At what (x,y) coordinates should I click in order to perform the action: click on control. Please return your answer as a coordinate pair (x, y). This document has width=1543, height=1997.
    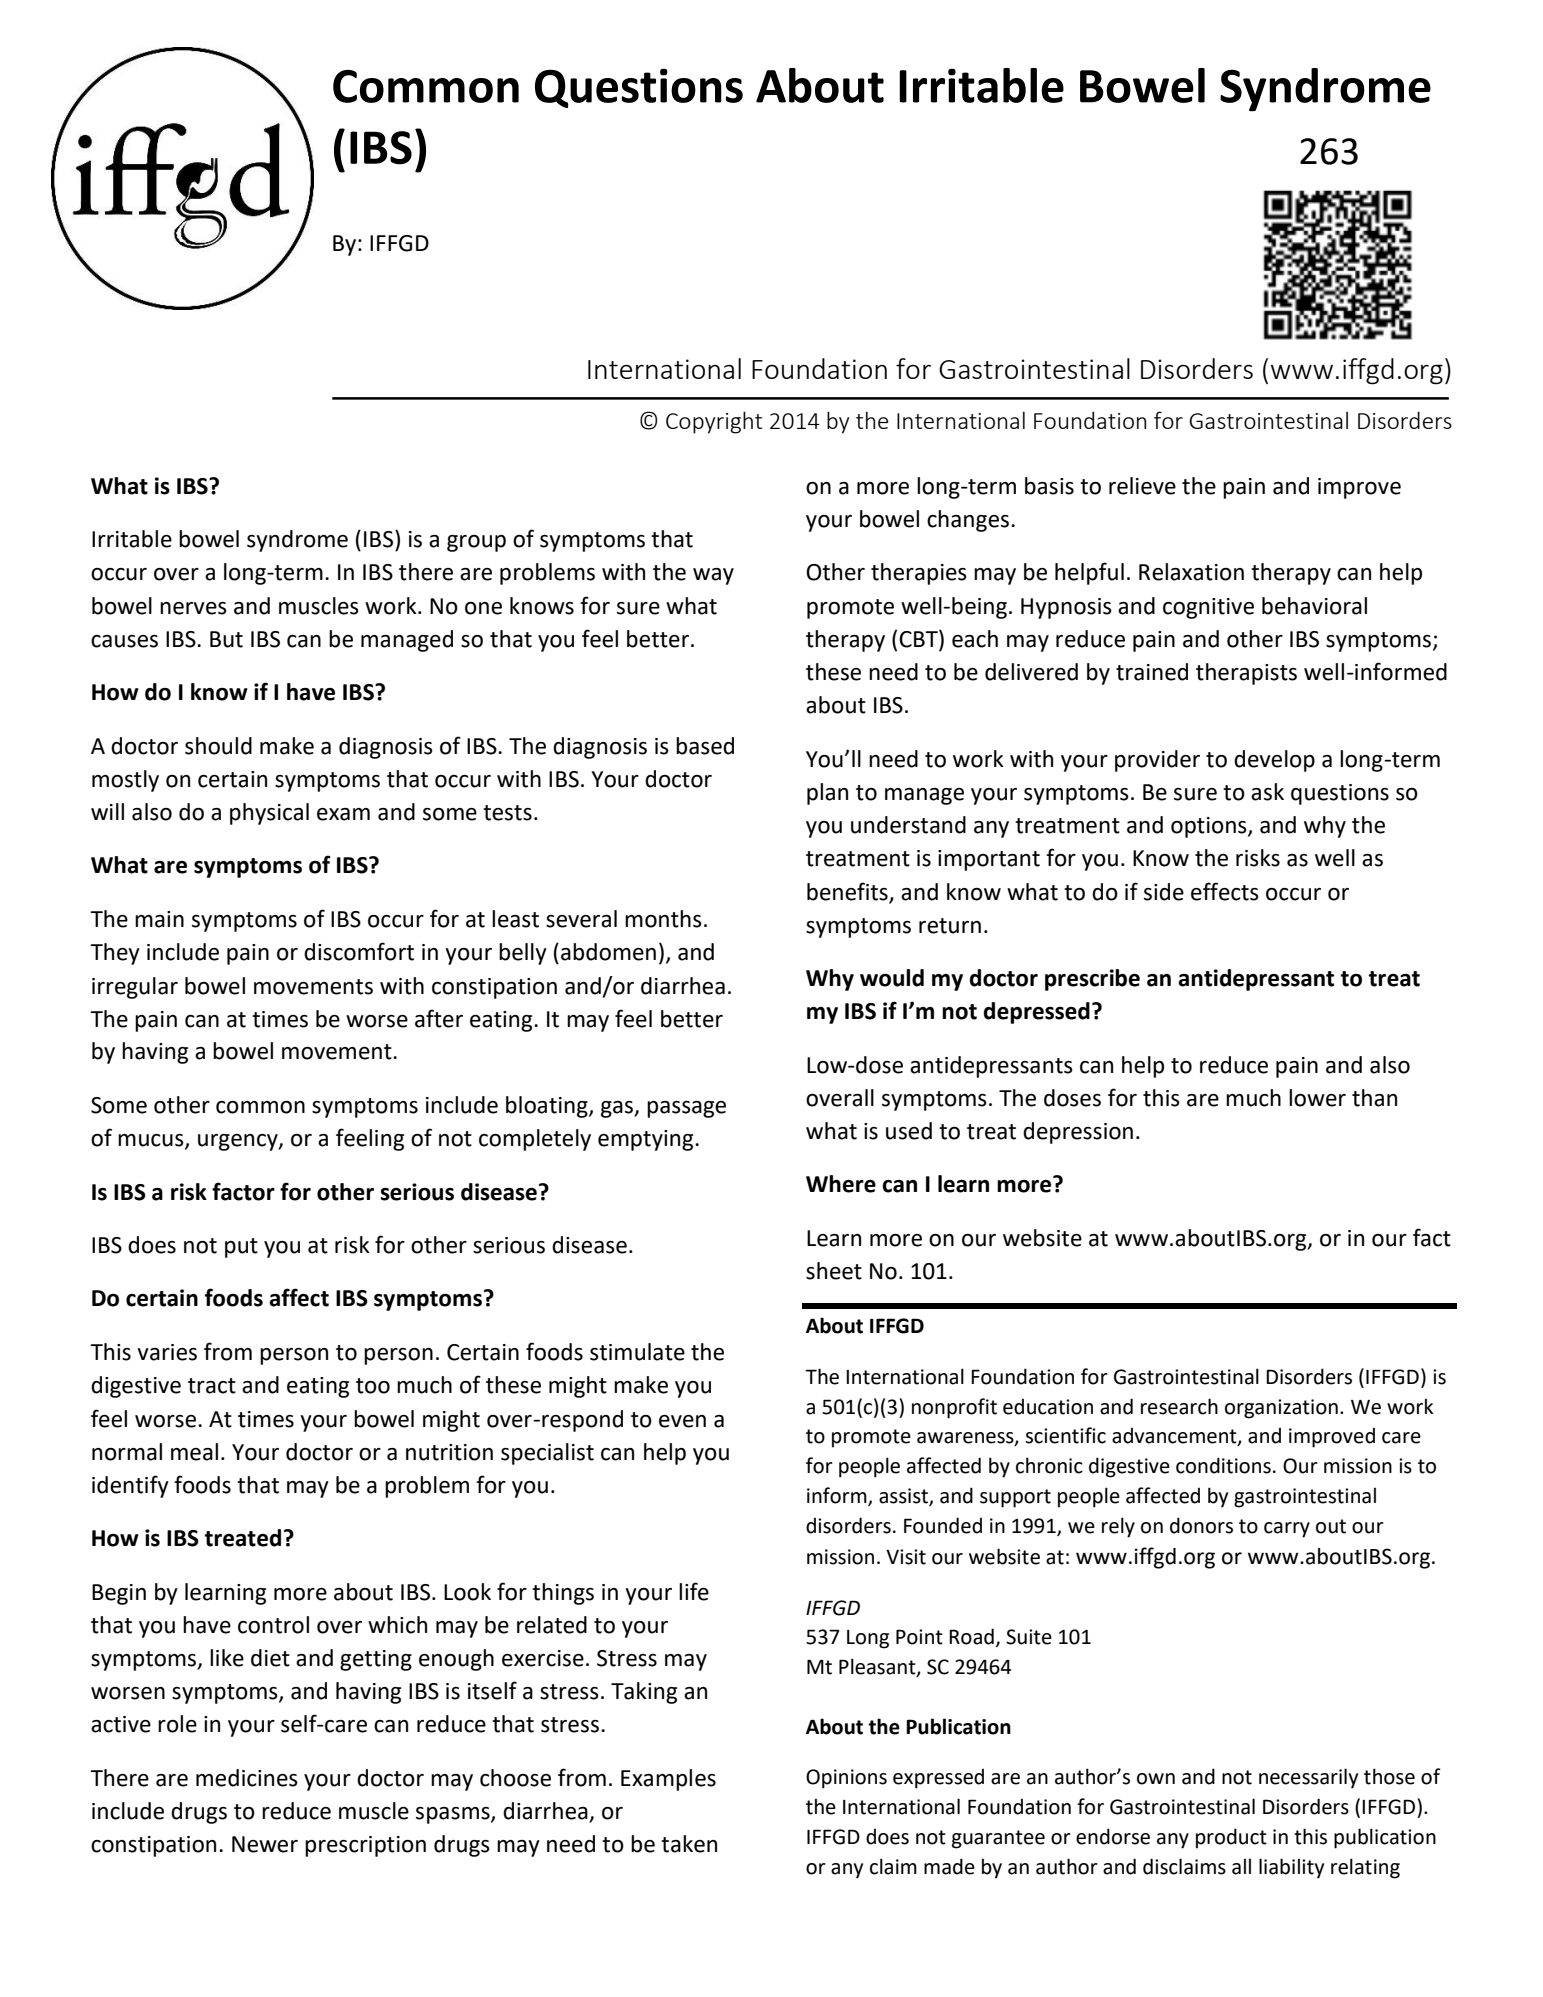
    Looking at the image, I should click on (273, 1625).
